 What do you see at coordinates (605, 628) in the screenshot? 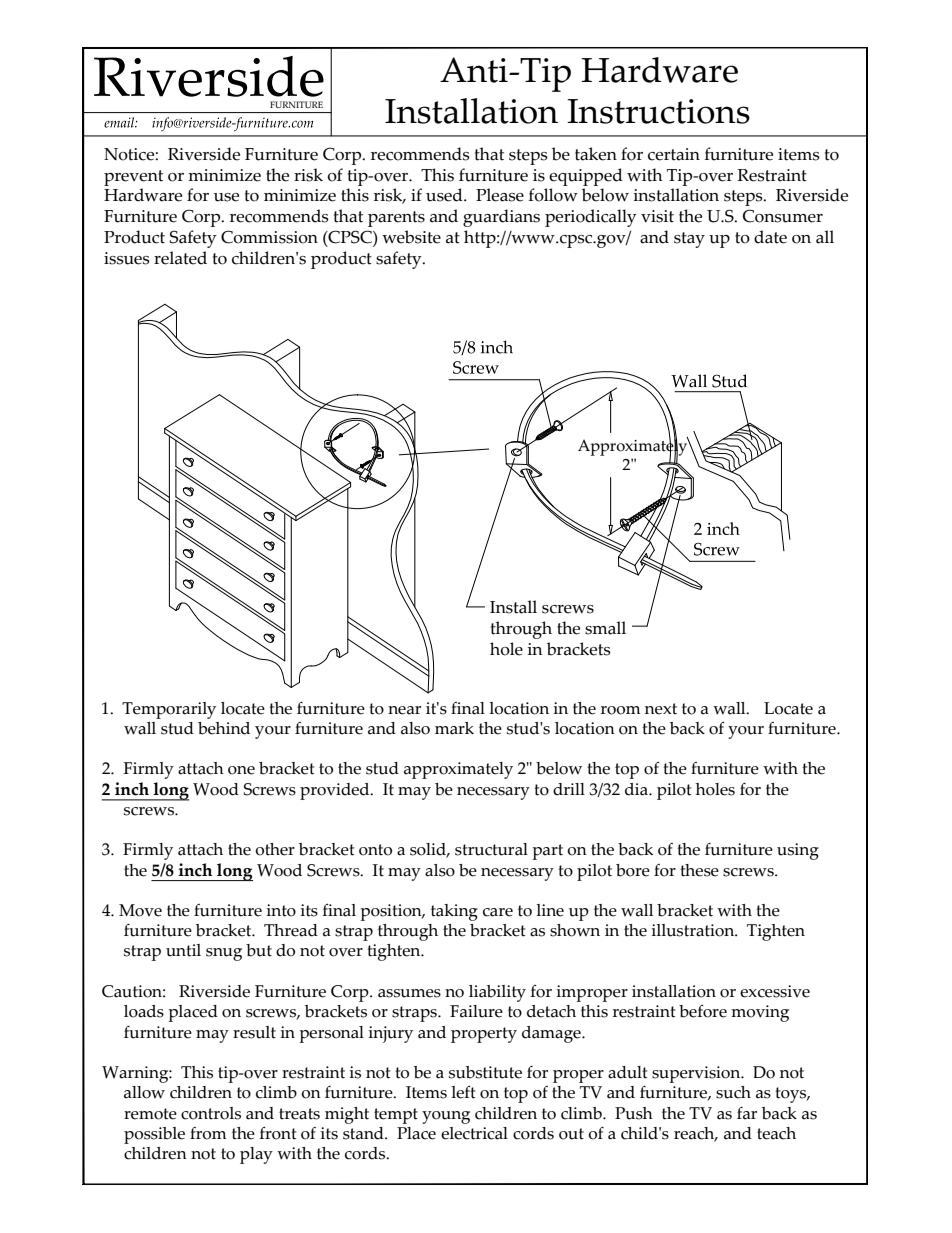
I see `small` at bounding box center [605, 628].
